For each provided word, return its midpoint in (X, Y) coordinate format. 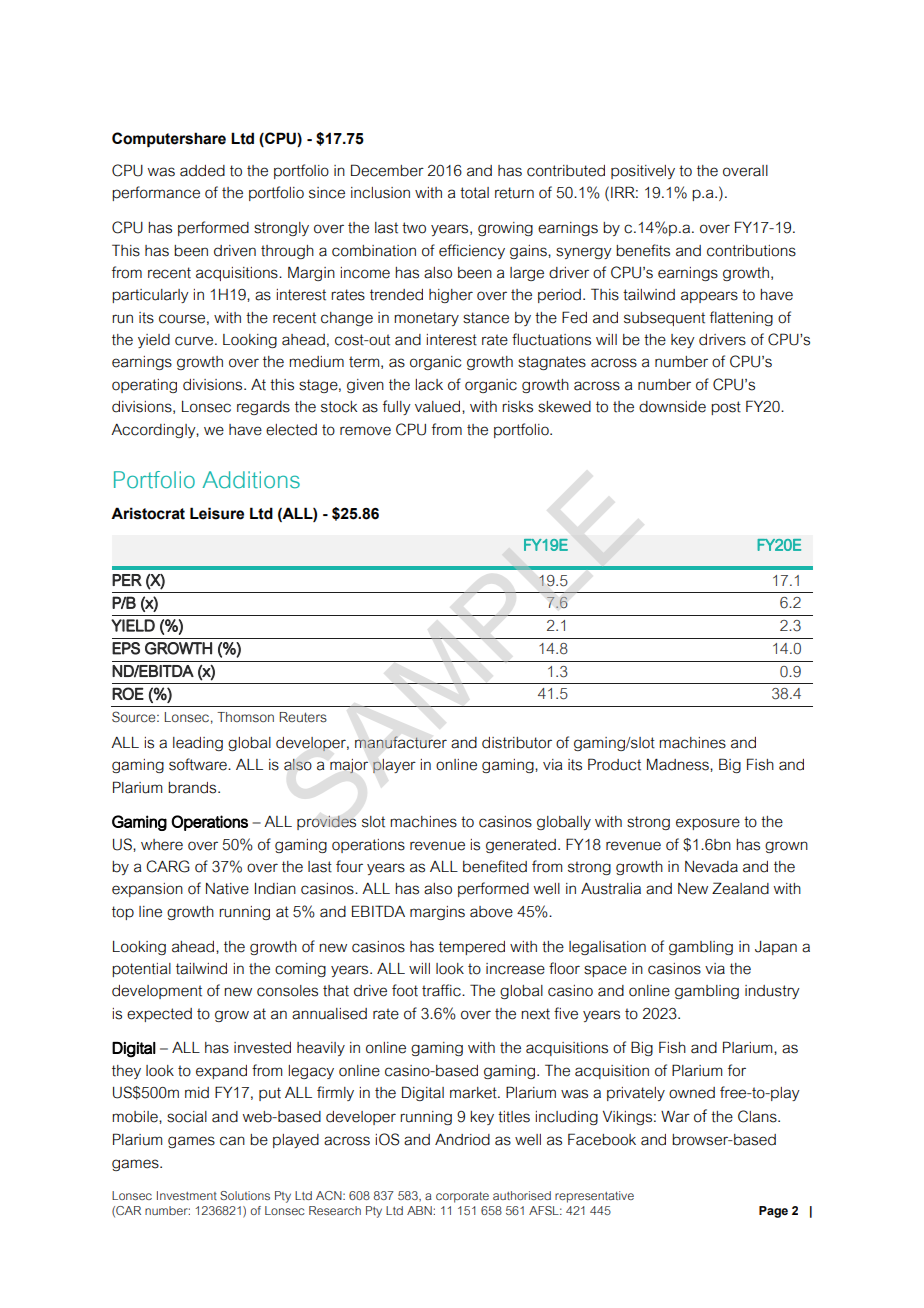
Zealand (740, 888)
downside (672, 407)
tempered (472, 948)
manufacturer (401, 742)
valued (439, 407)
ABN (420, 1210)
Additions (251, 480)
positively (643, 172)
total (474, 193)
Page (773, 1212)
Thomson (245, 717)
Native (227, 889)
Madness (679, 764)
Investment (187, 1195)
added (202, 171)
